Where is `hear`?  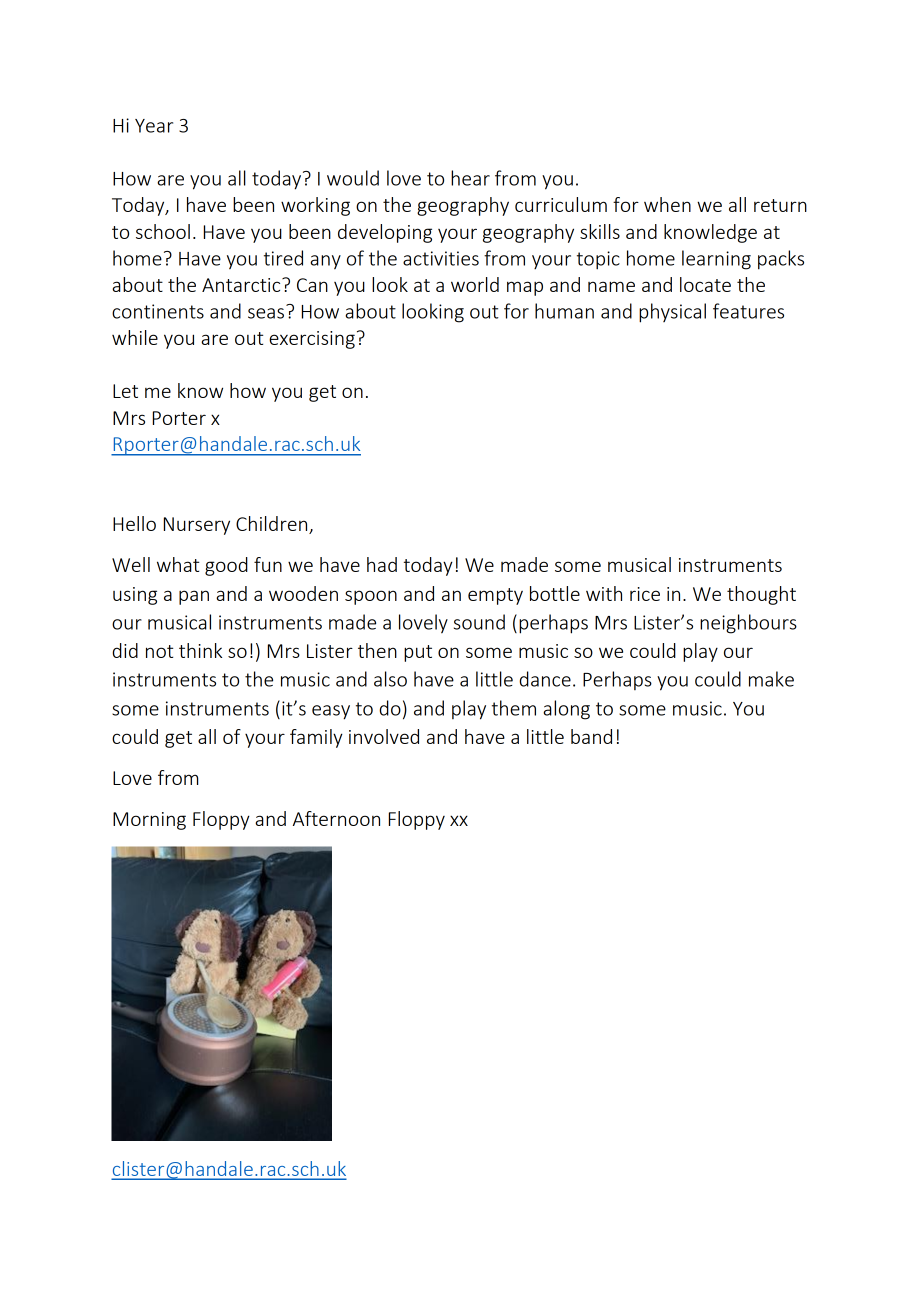
hear is located at coordinates (470, 178).
